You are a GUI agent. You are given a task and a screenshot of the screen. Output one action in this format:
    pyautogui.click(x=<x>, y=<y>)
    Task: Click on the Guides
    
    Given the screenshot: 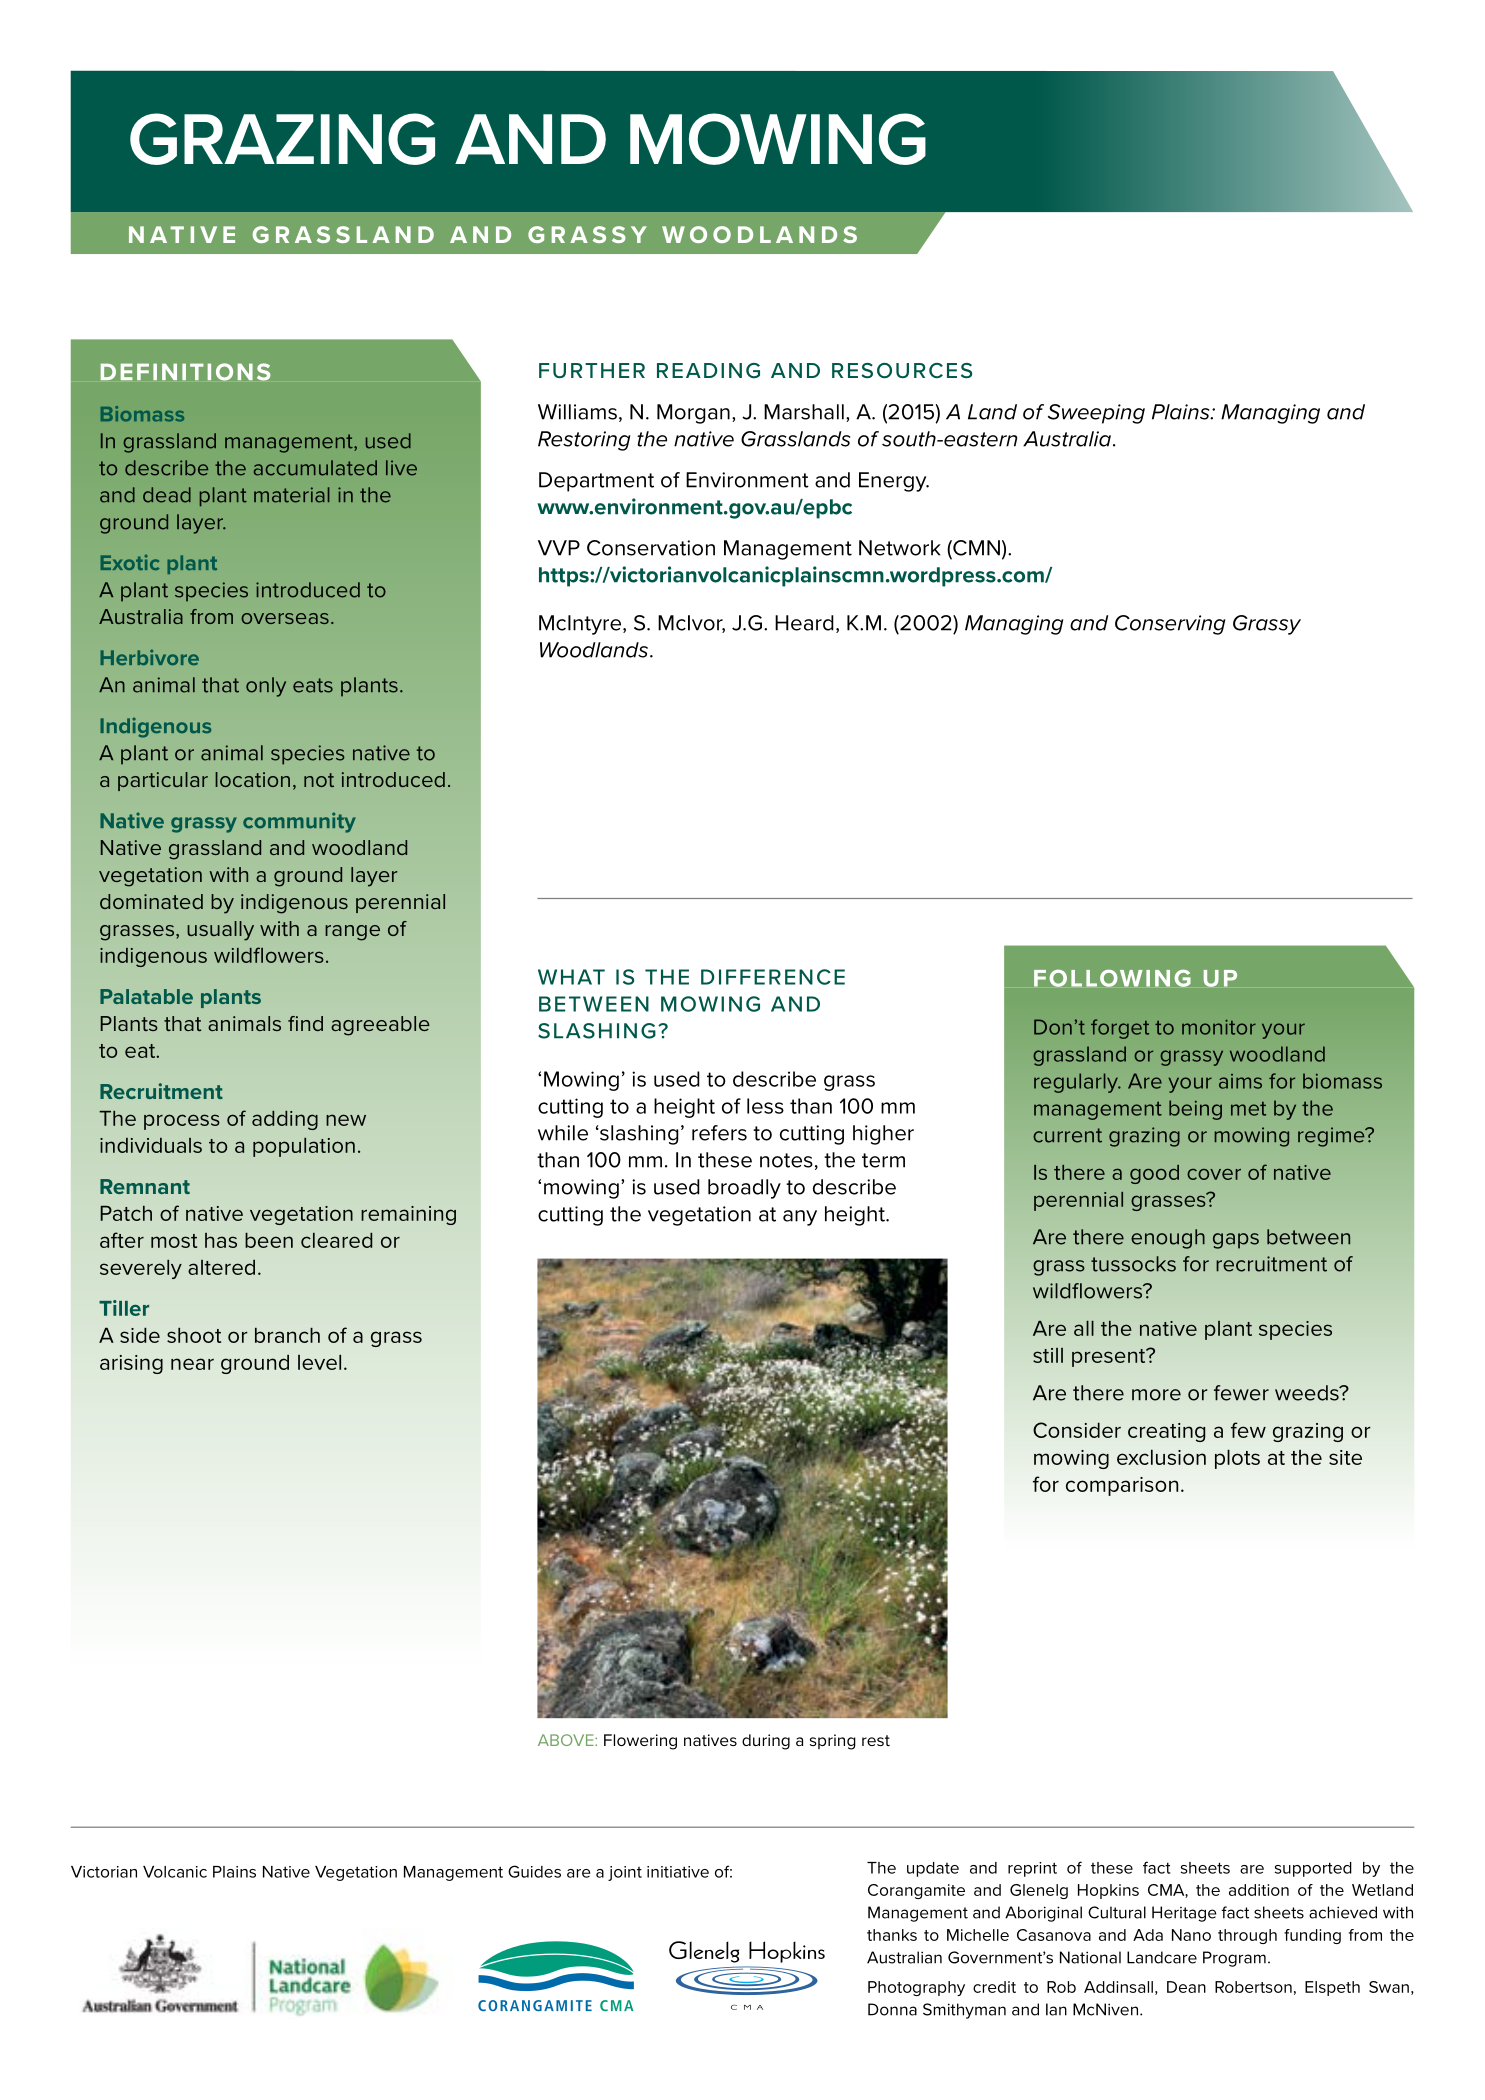 What is the action you would take?
    pyautogui.click(x=534, y=1871)
